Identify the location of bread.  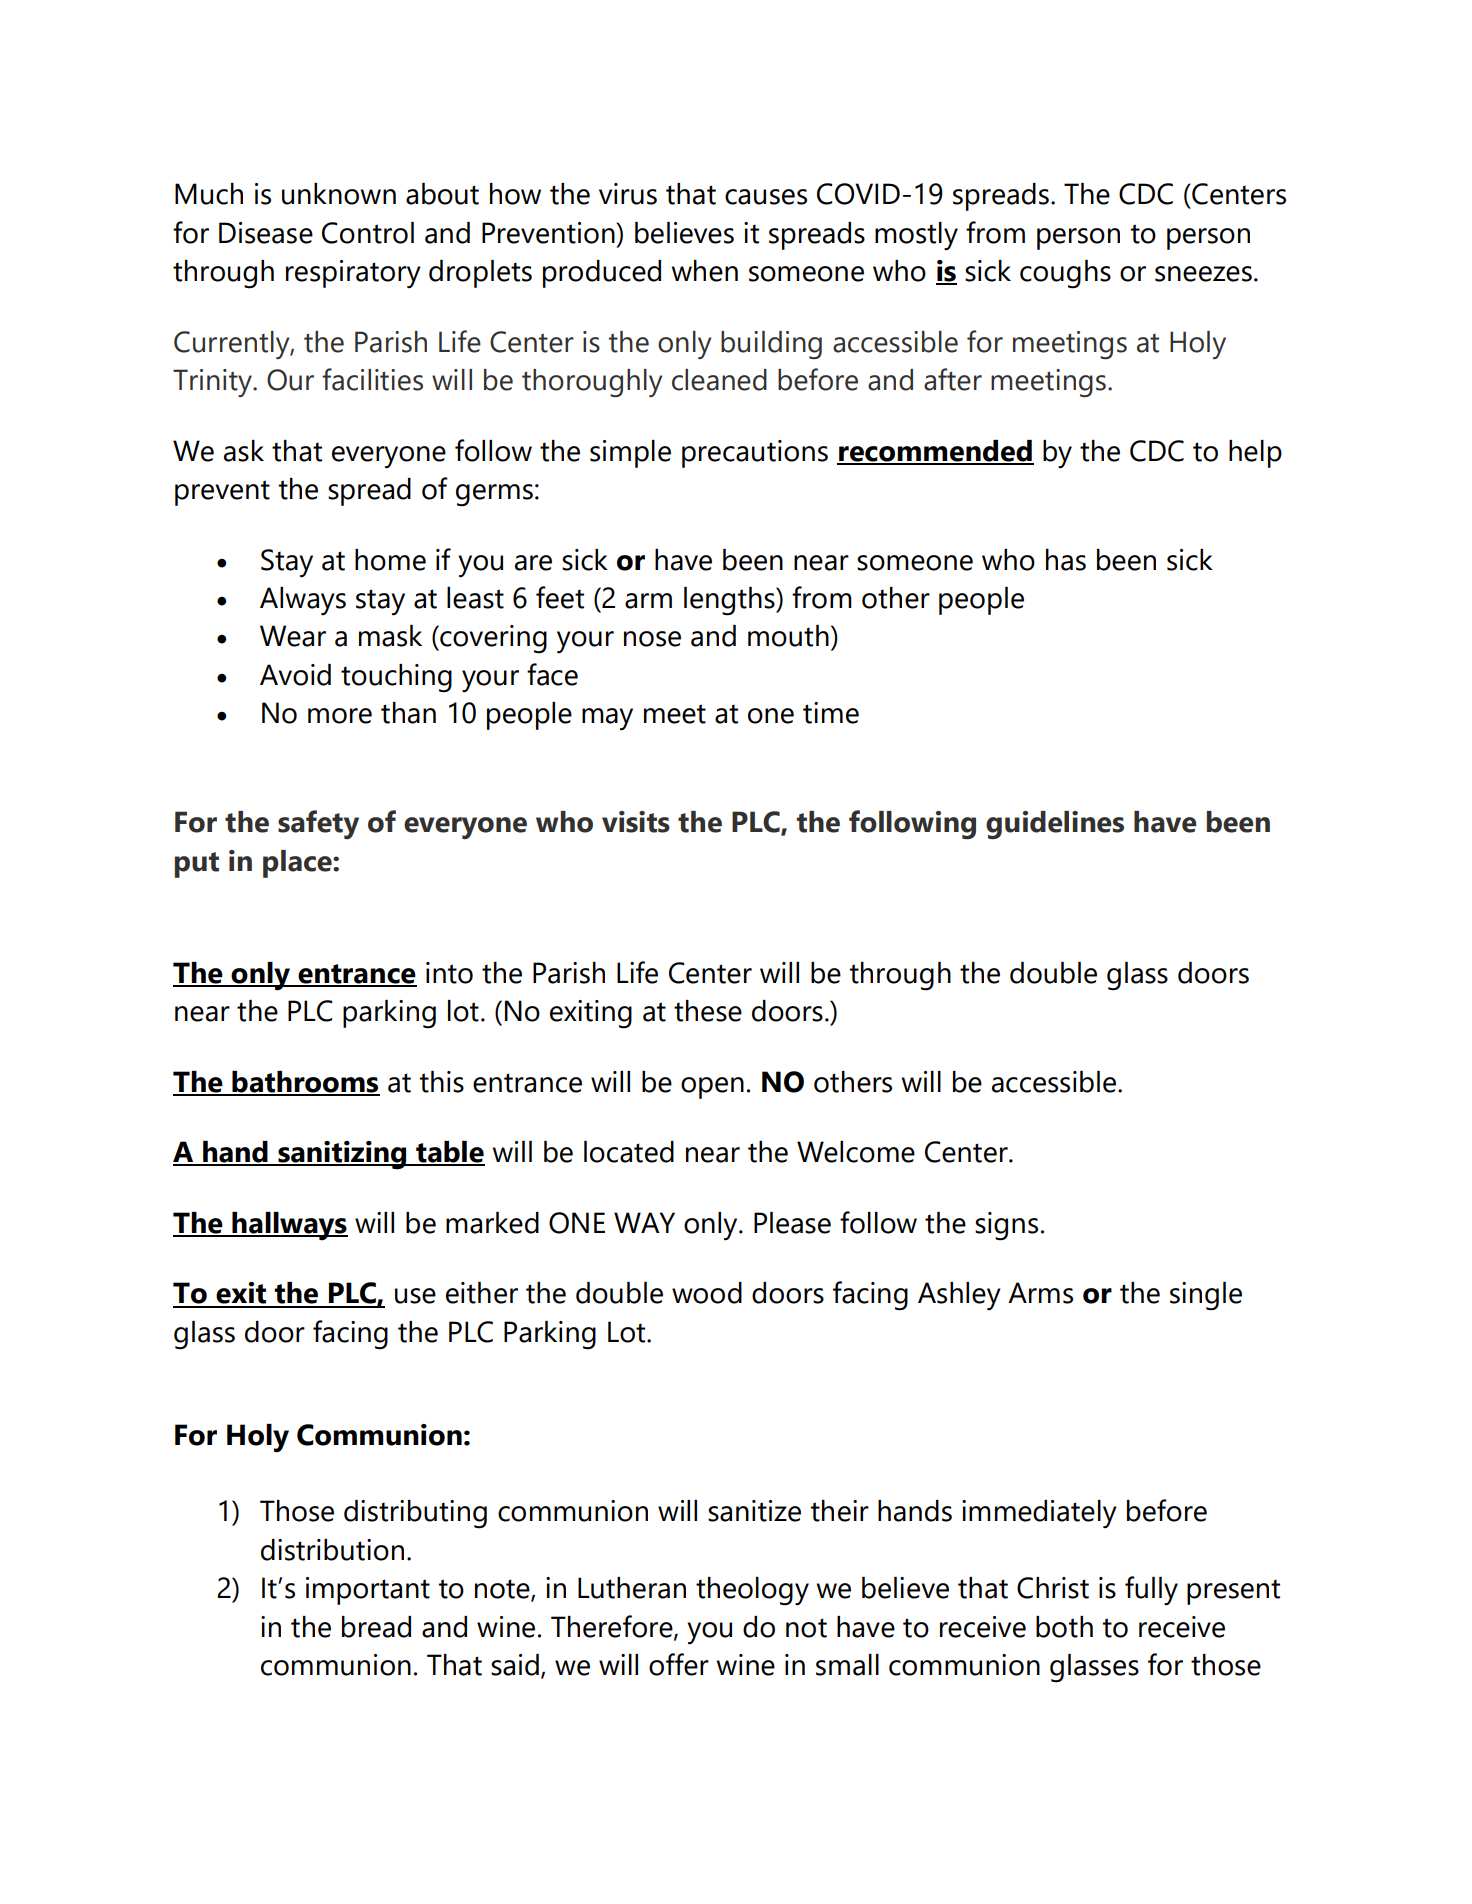
(376, 1627).
